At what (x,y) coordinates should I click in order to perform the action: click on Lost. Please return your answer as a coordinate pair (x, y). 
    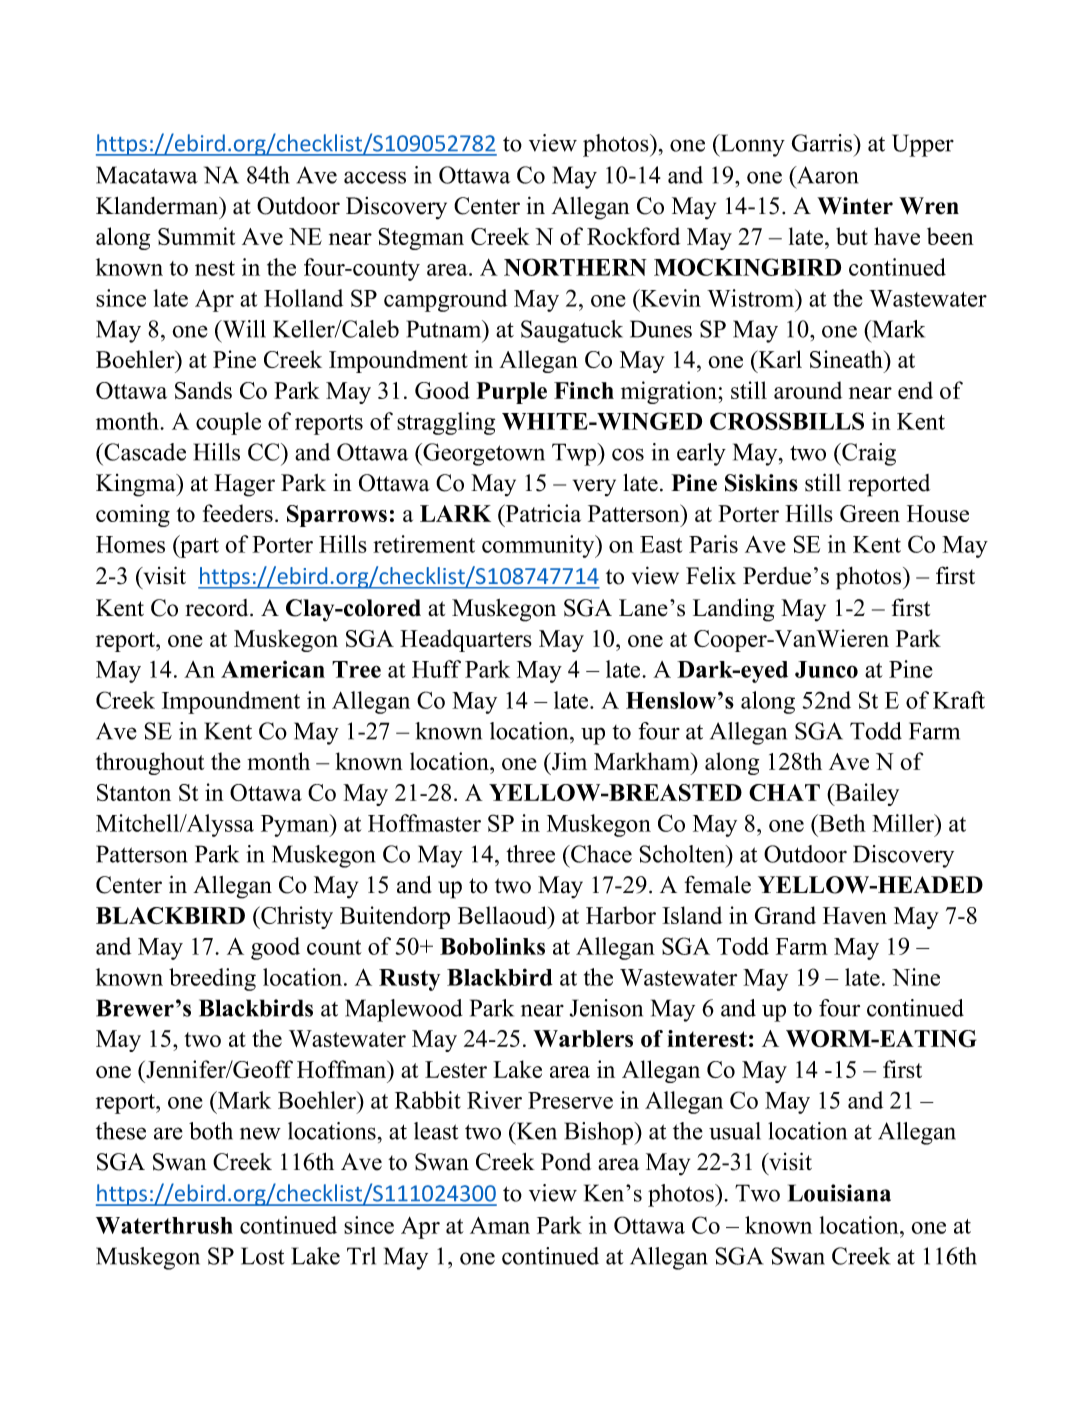
    Looking at the image, I should click on (263, 1256).
